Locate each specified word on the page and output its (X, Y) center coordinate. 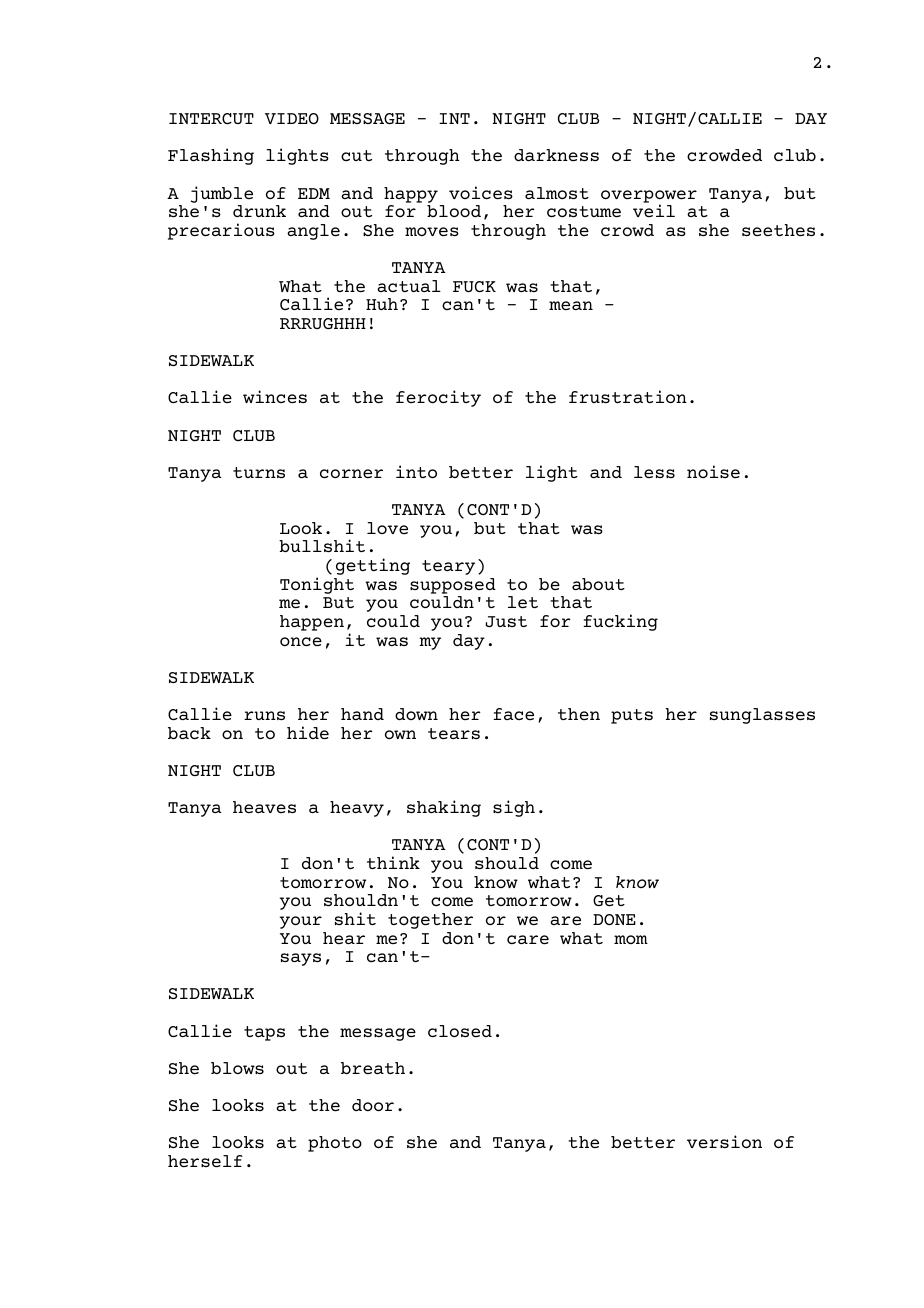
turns (259, 472)
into (416, 471)
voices (481, 192)
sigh (514, 808)
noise (713, 471)
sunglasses (762, 716)
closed (460, 1031)
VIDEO (292, 118)
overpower (649, 197)
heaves (264, 807)
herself (205, 1161)
